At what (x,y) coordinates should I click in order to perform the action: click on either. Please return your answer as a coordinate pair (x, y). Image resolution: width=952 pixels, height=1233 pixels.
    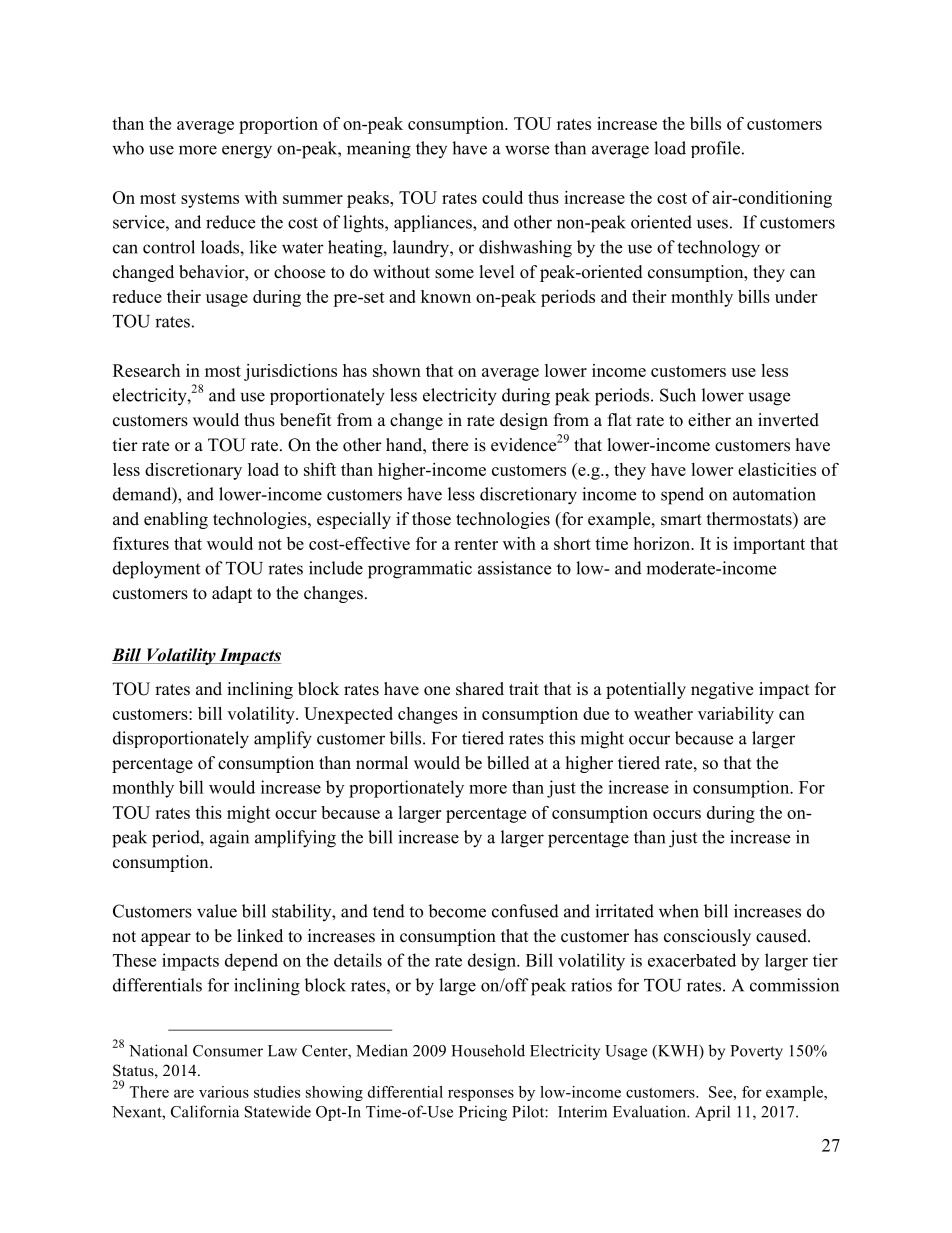
    Looking at the image, I should click on (709, 420).
